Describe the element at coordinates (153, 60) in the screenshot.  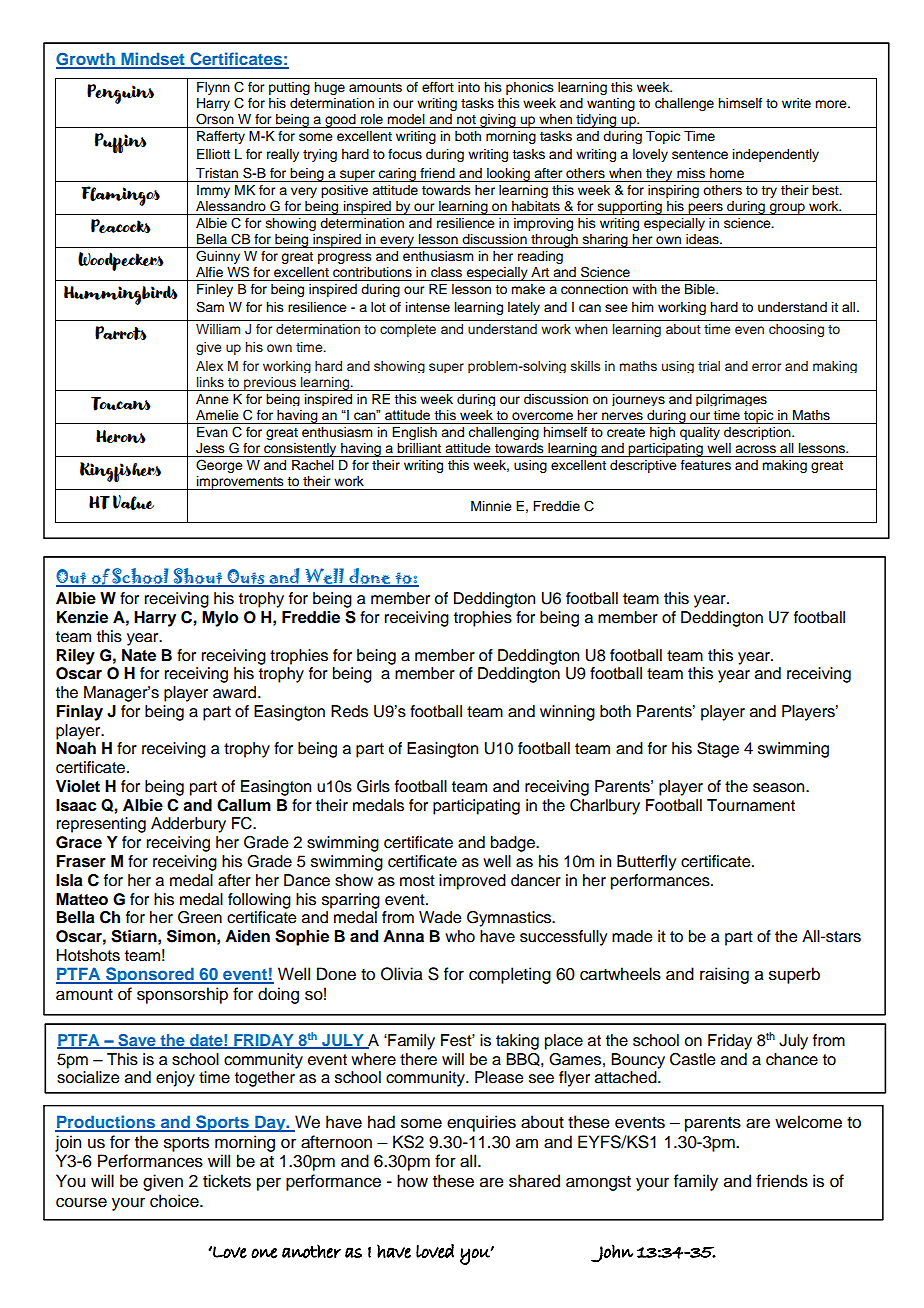
I see `Mindset` at that location.
